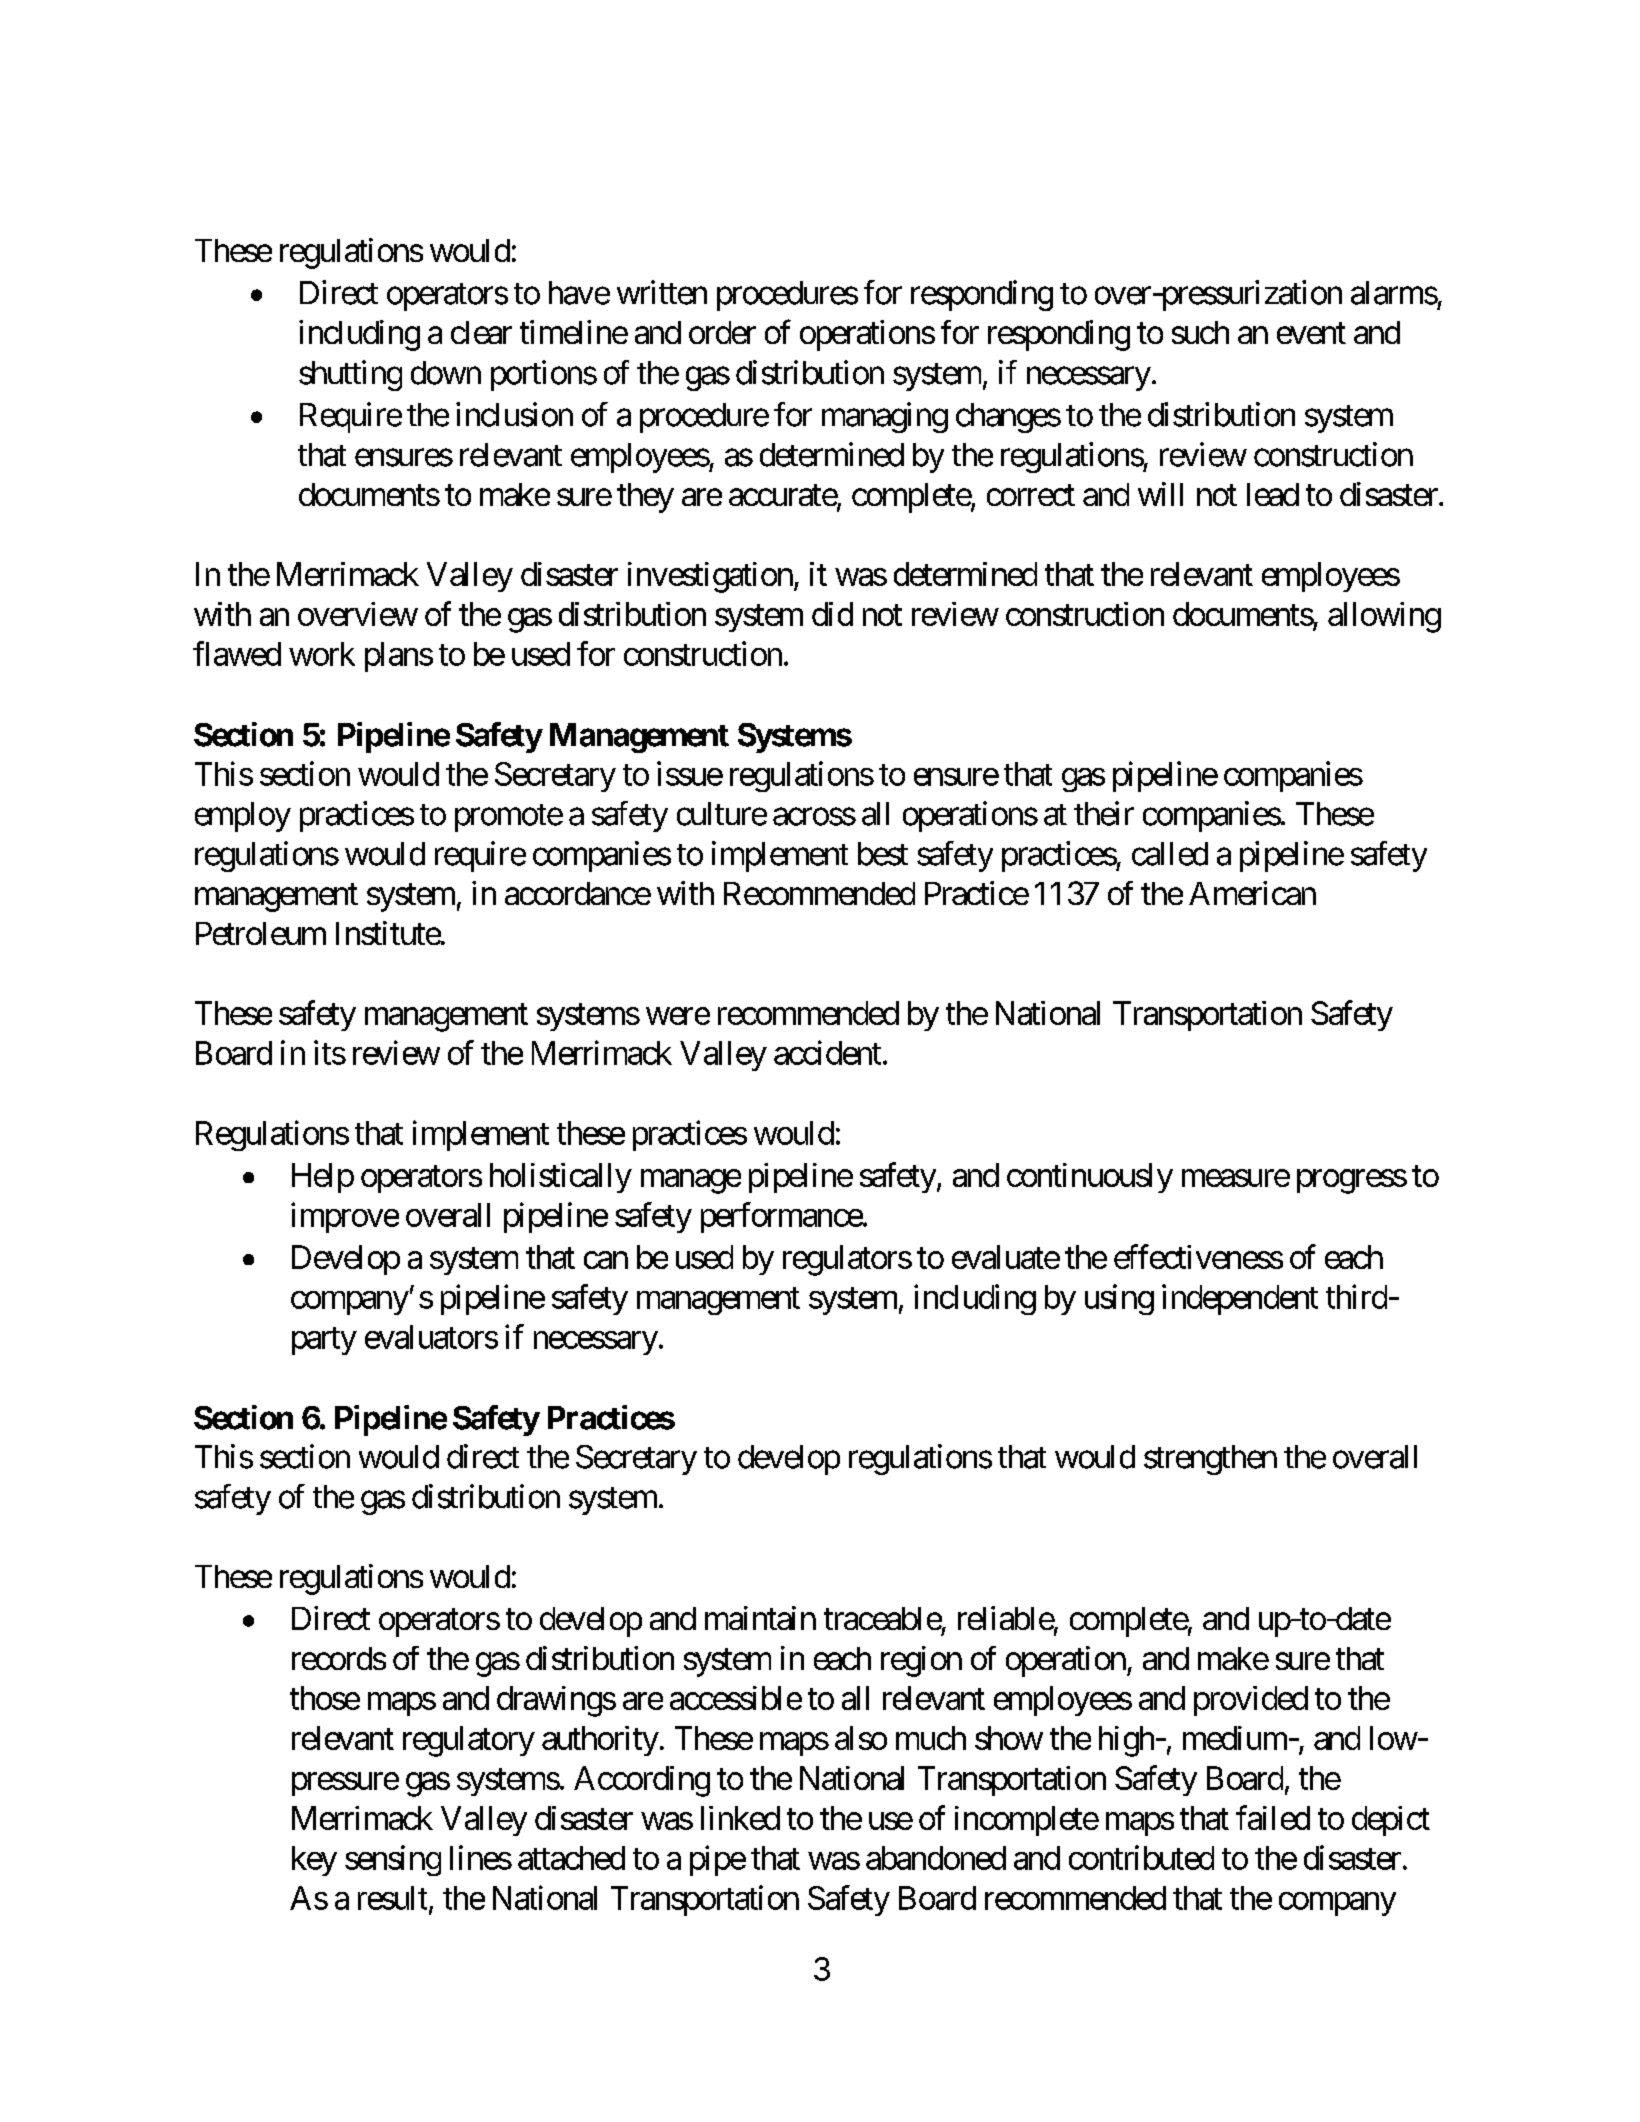 Image resolution: width=1640 pixels, height=2122 pixels. What do you see at coordinates (832, 614) in the screenshot?
I see `did` at bounding box center [832, 614].
